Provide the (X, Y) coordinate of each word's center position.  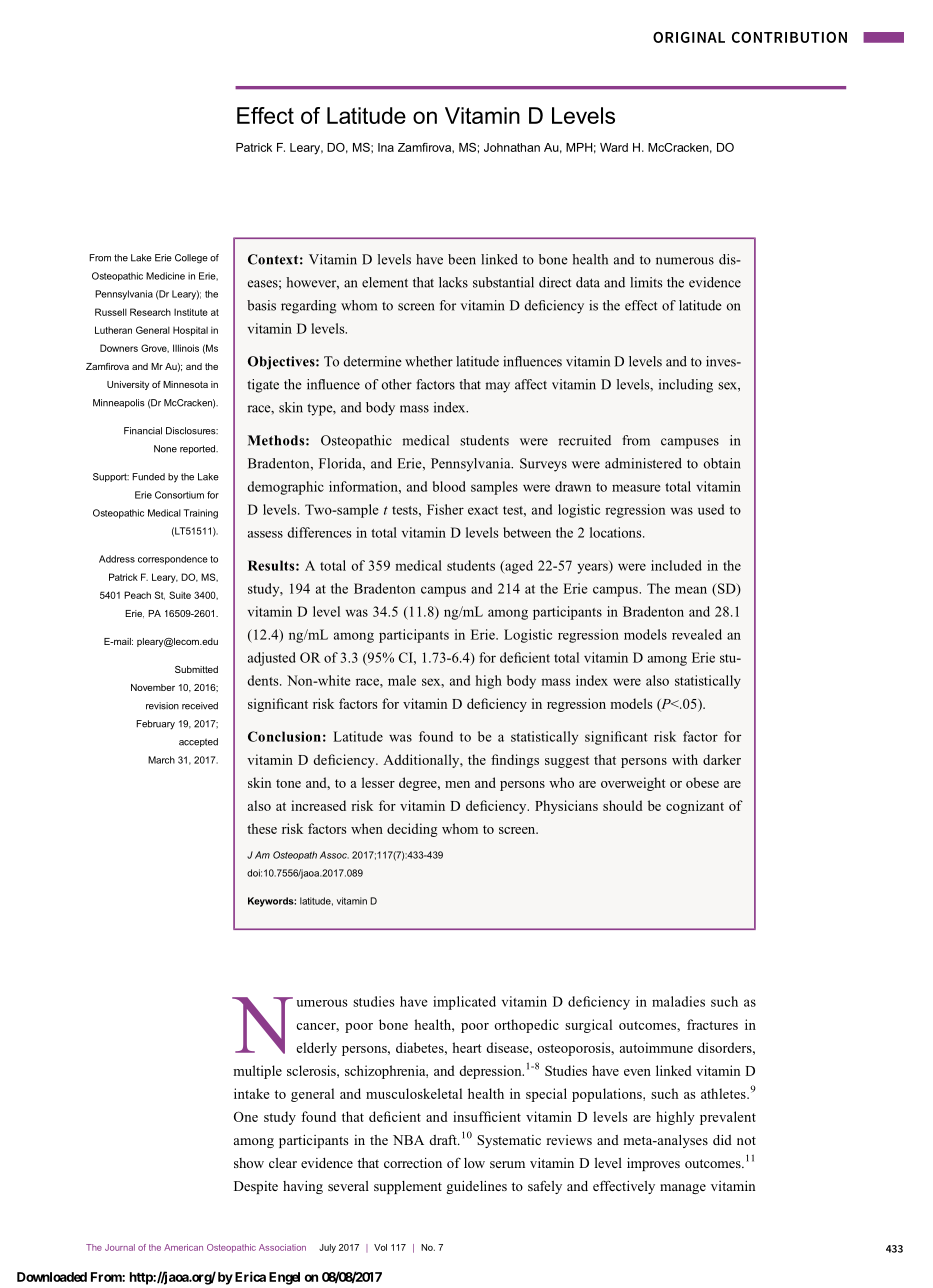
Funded (148, 477)
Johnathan (512, 147)
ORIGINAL (689, 37)
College (191, 259)
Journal (120, 1247)
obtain (722, 463)
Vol (380, 1247)
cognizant (695, 807)
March (161, 760)
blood (449, 486)
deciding (412, 830)
